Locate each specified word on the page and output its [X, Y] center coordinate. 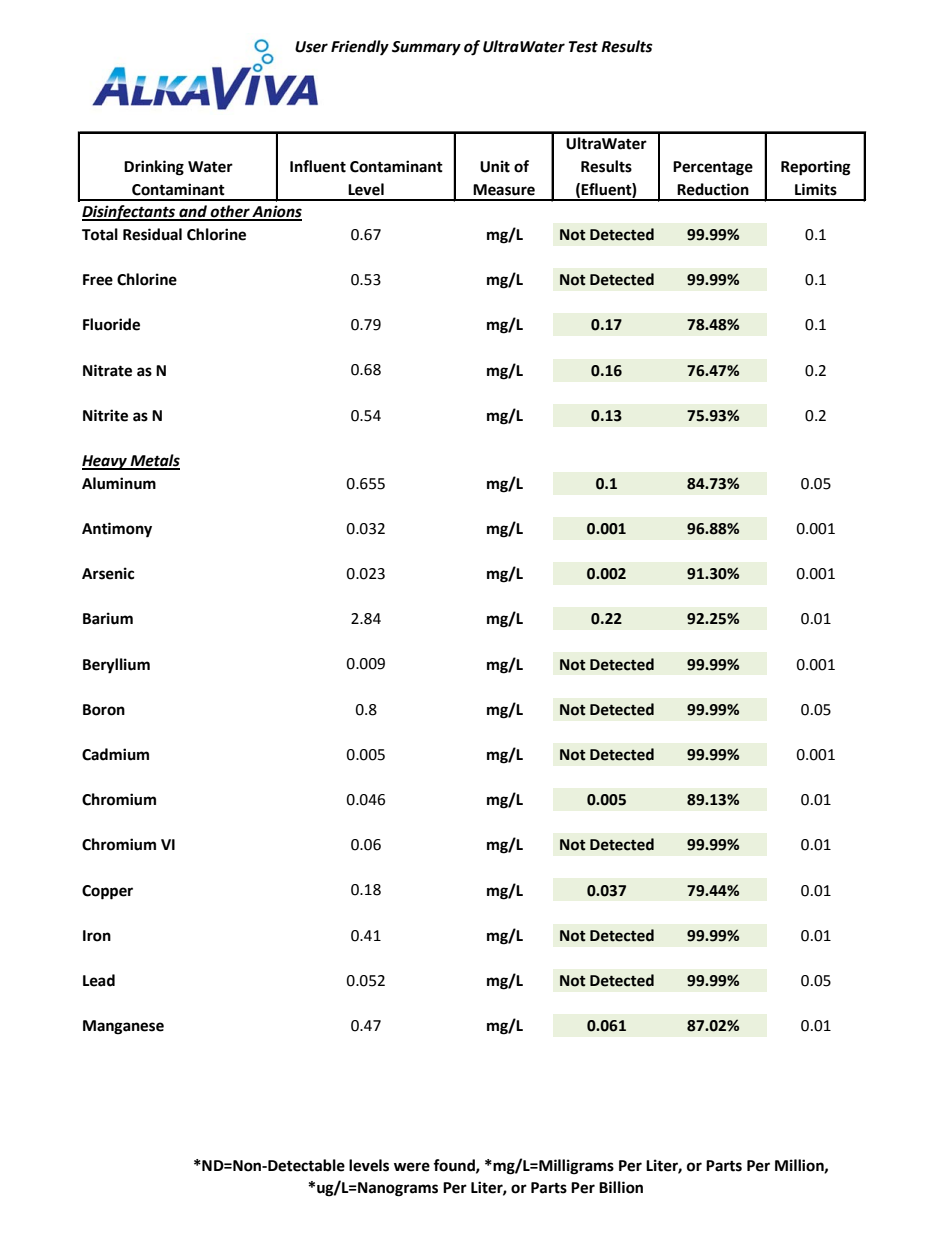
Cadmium [115, 754]
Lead [99, 980]
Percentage [713, 168]
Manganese [123, 1027]
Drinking [154, 168]
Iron [97, 936]
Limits [816, 189]
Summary [426, 48]
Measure [504, 190]
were [412, 1167]
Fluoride [111, 324]
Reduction [713, 189]
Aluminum [119, 483]
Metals [154, 461]
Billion [621, 1187]
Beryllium [116, 666]
